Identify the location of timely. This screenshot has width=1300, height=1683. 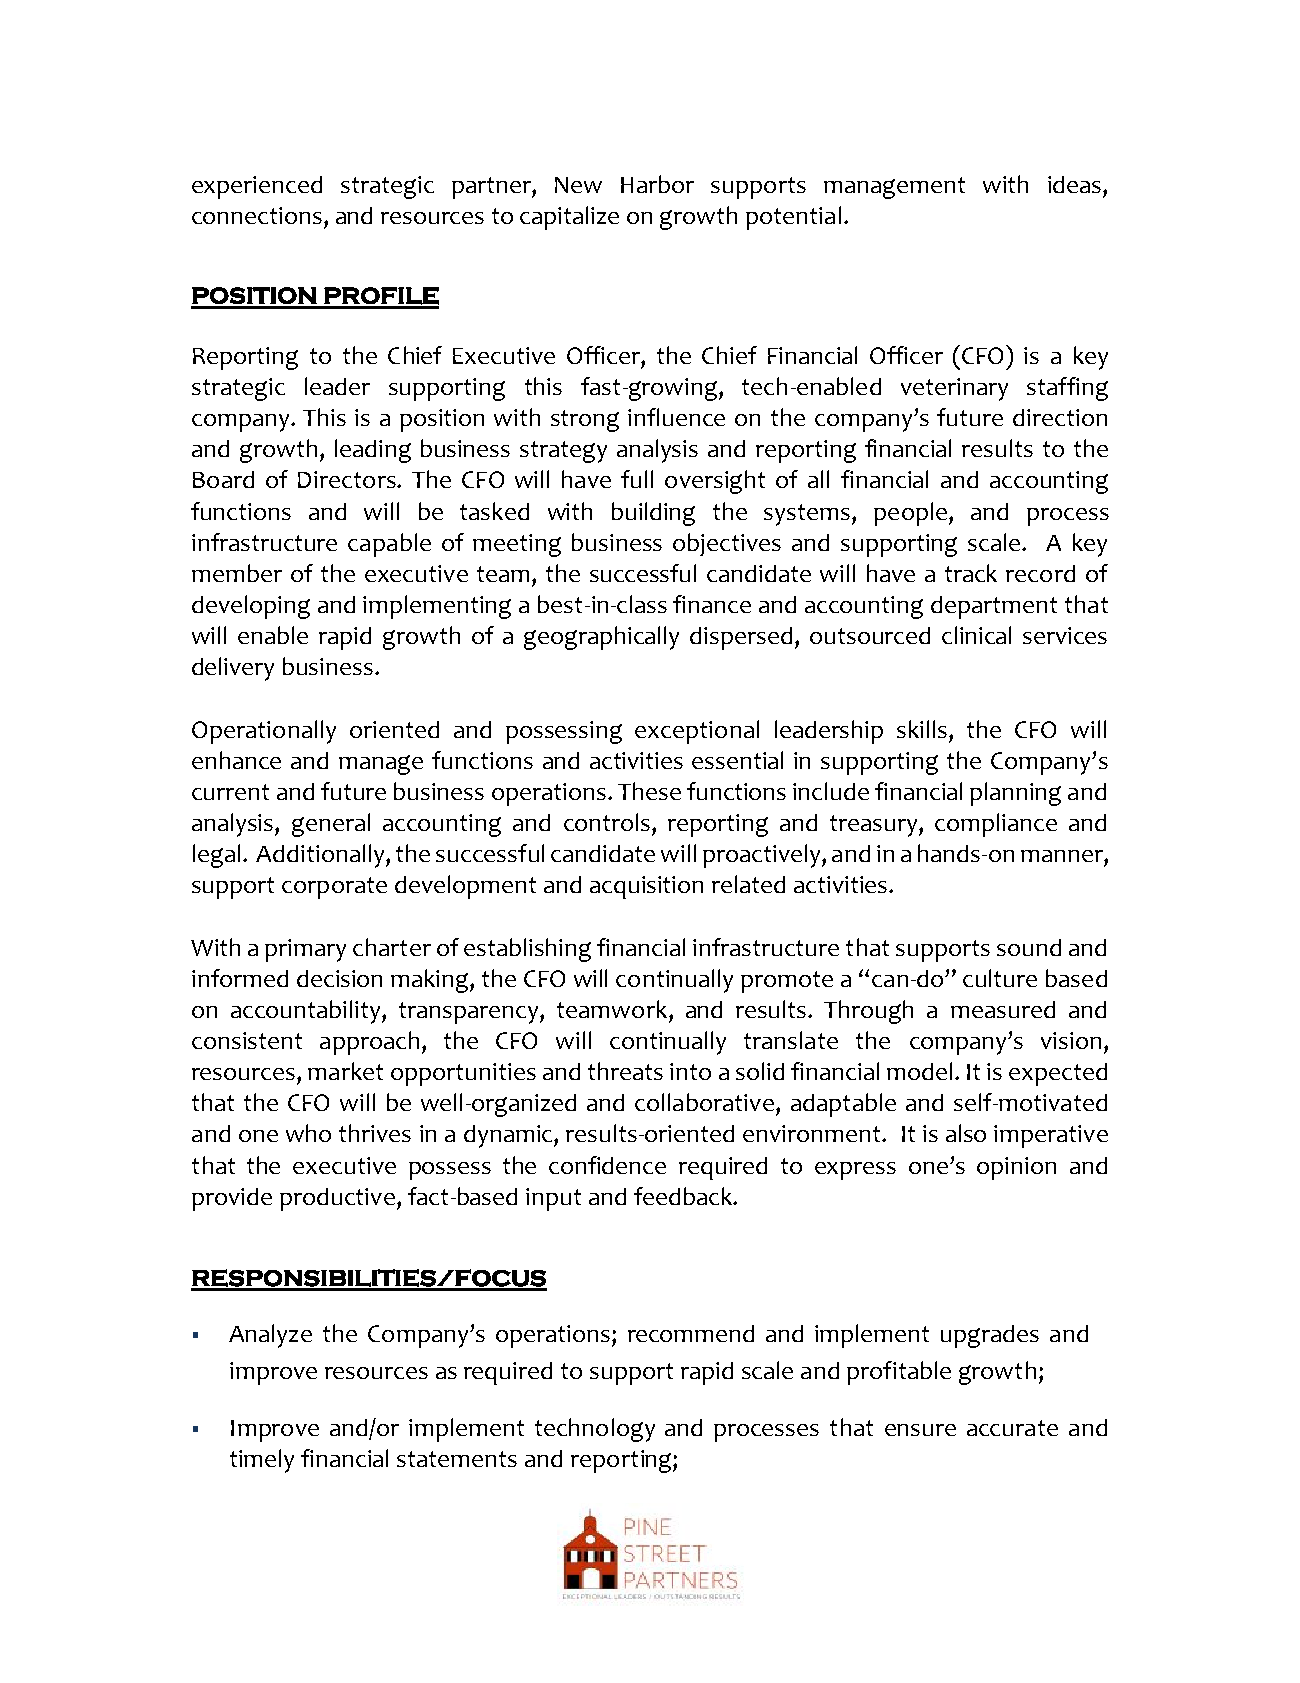
(262, 1461).
